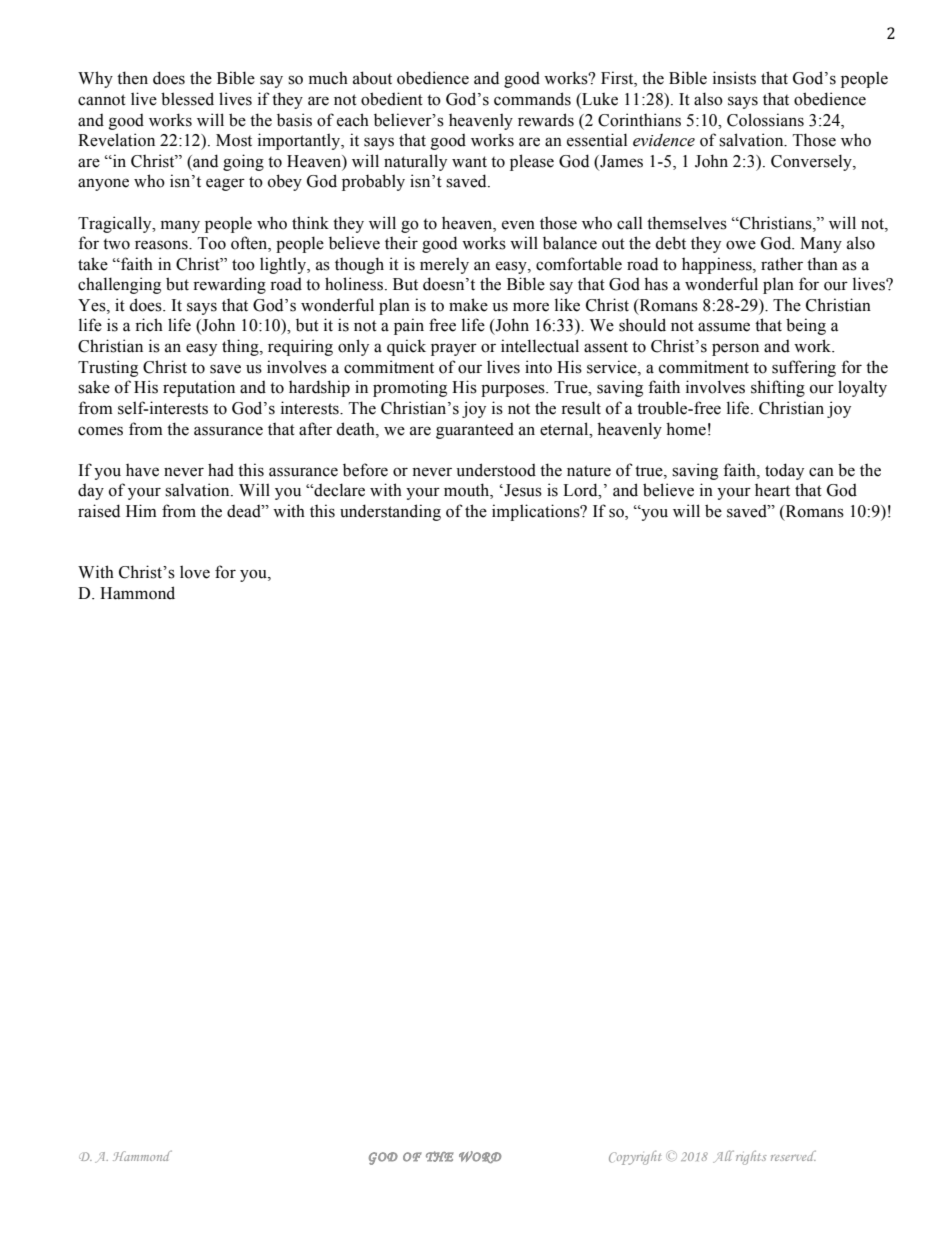 This page has height=1233, width=952. What do you see at coordinates (480, 1157) in the page?
I see `WORD` at bounding box center [480, 1157].
